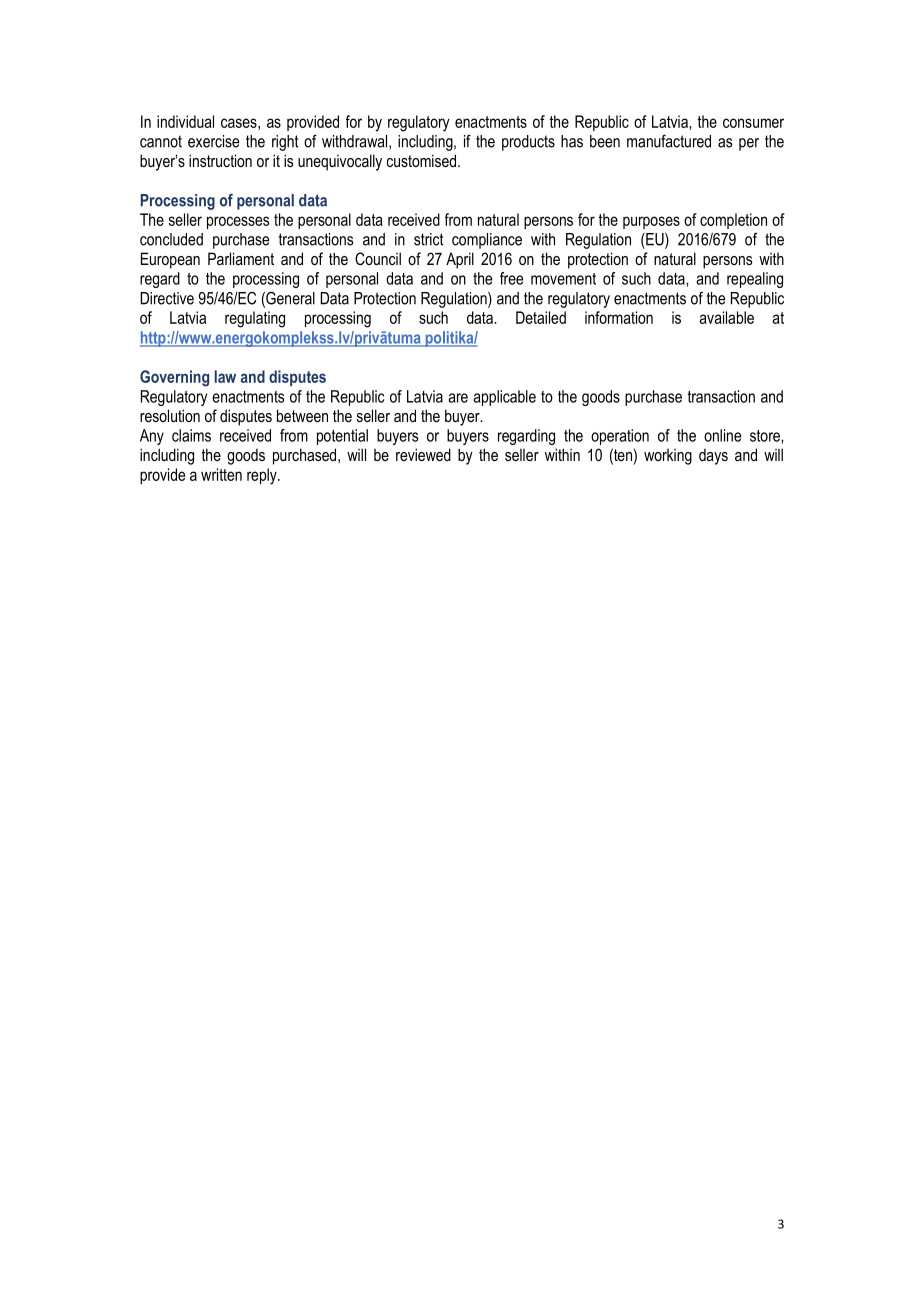  What do you see at coordinates (726, 317) in the screenshot?
I see `available` at bounding box center [726, 317].
